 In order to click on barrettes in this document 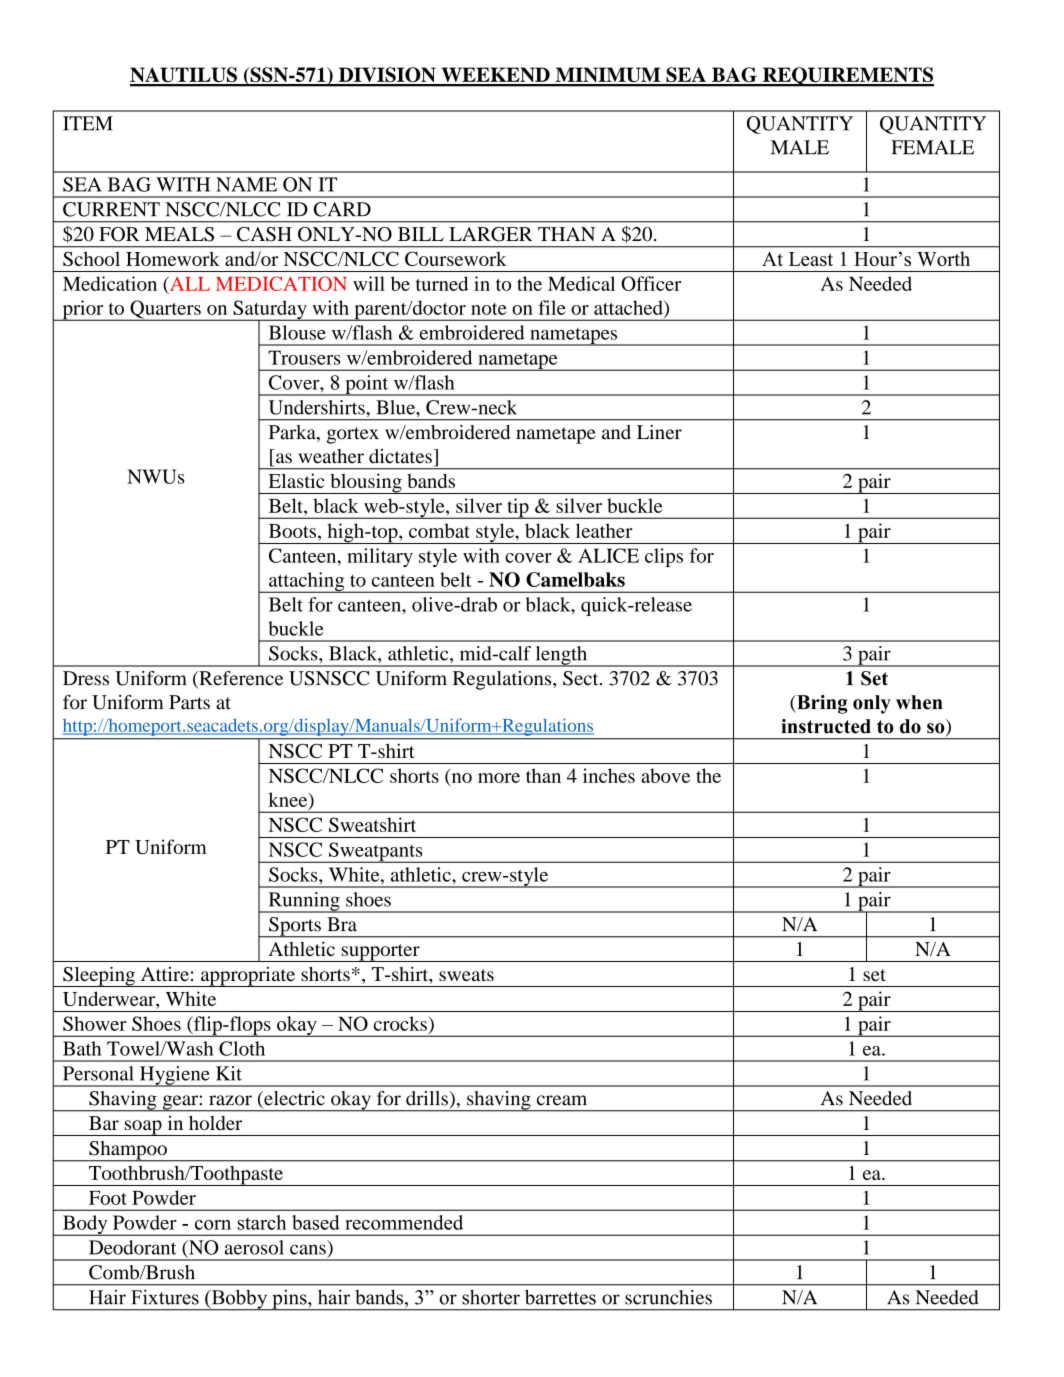, I will do `click(560, 1297)`.
